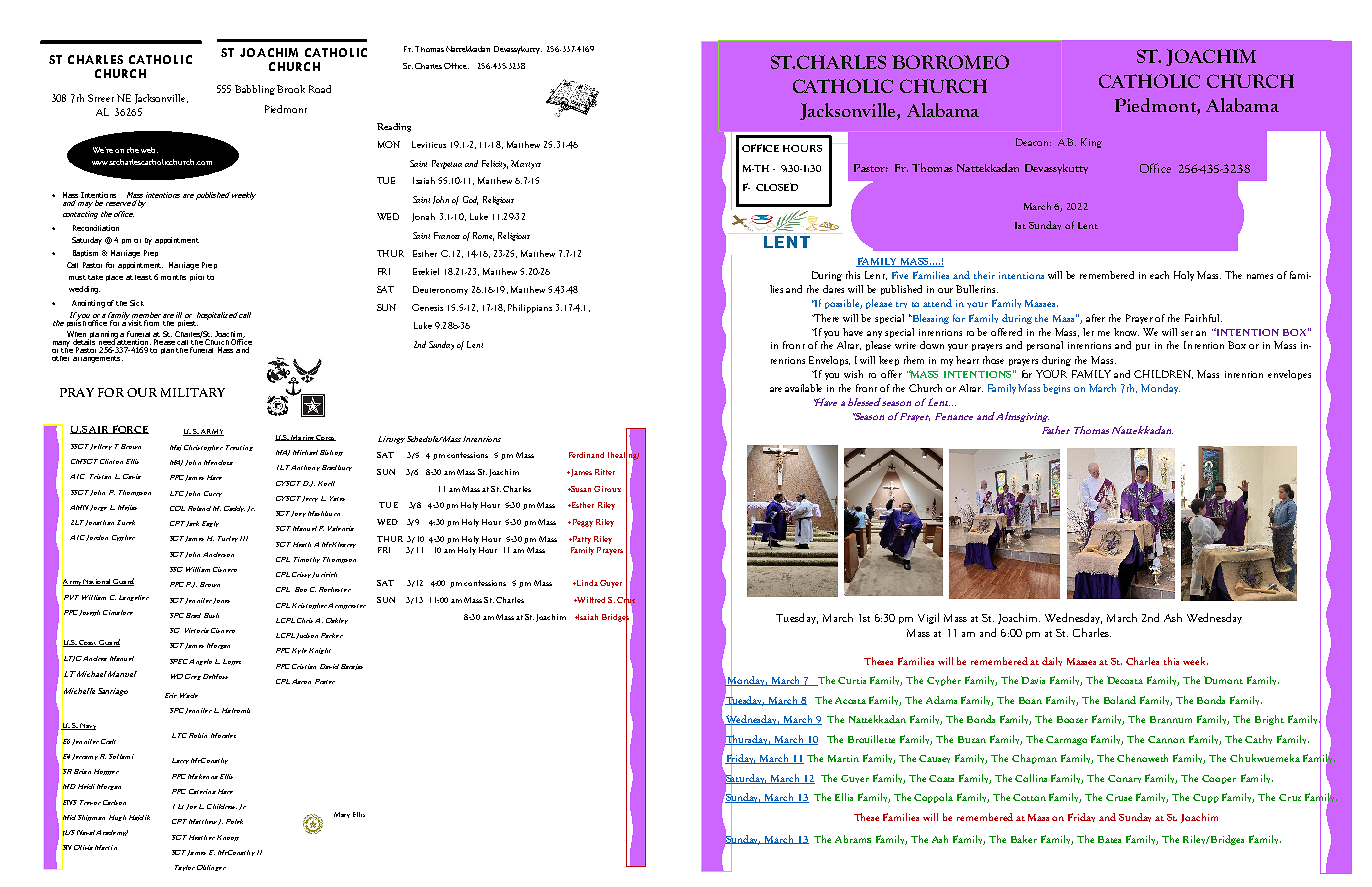  I want to click on Vigil, so click(928, 618).
